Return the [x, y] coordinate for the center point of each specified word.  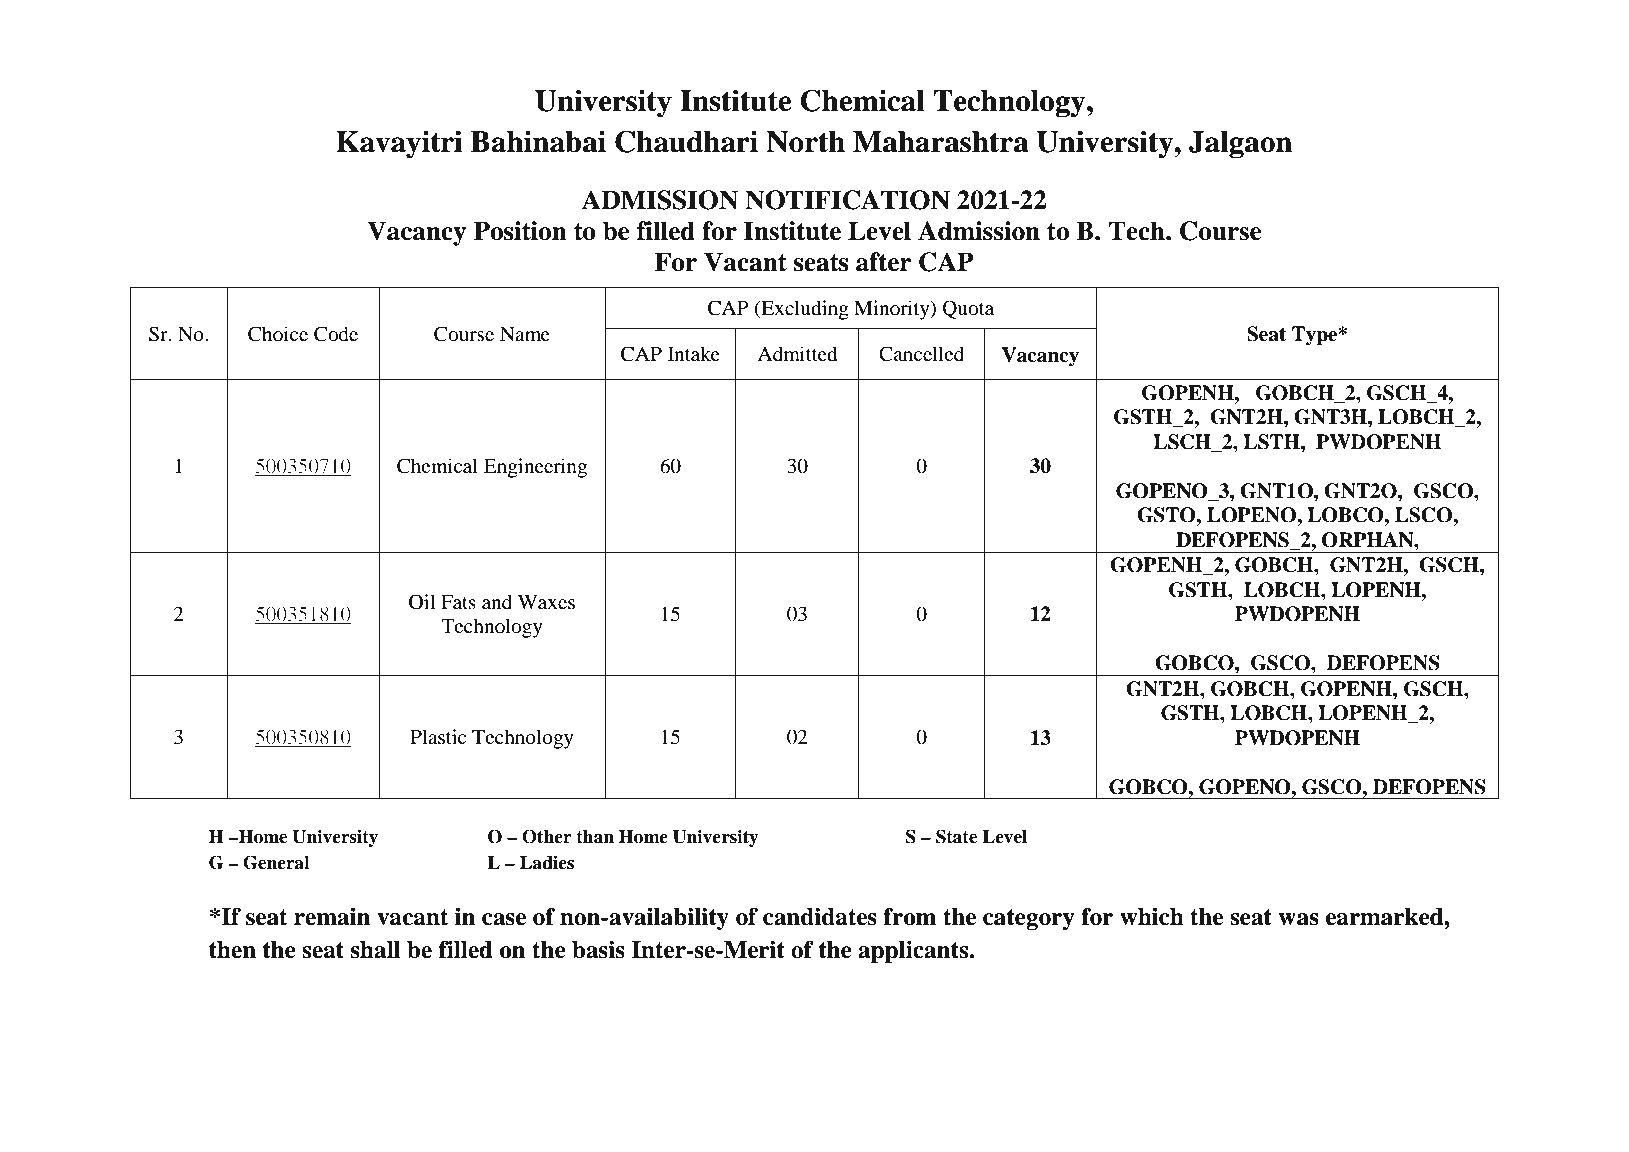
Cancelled [921, 354]
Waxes [546, 602]
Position [520, 231]
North [805, 142]
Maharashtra [941, 142]
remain [332, 916]
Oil [422, 602]
